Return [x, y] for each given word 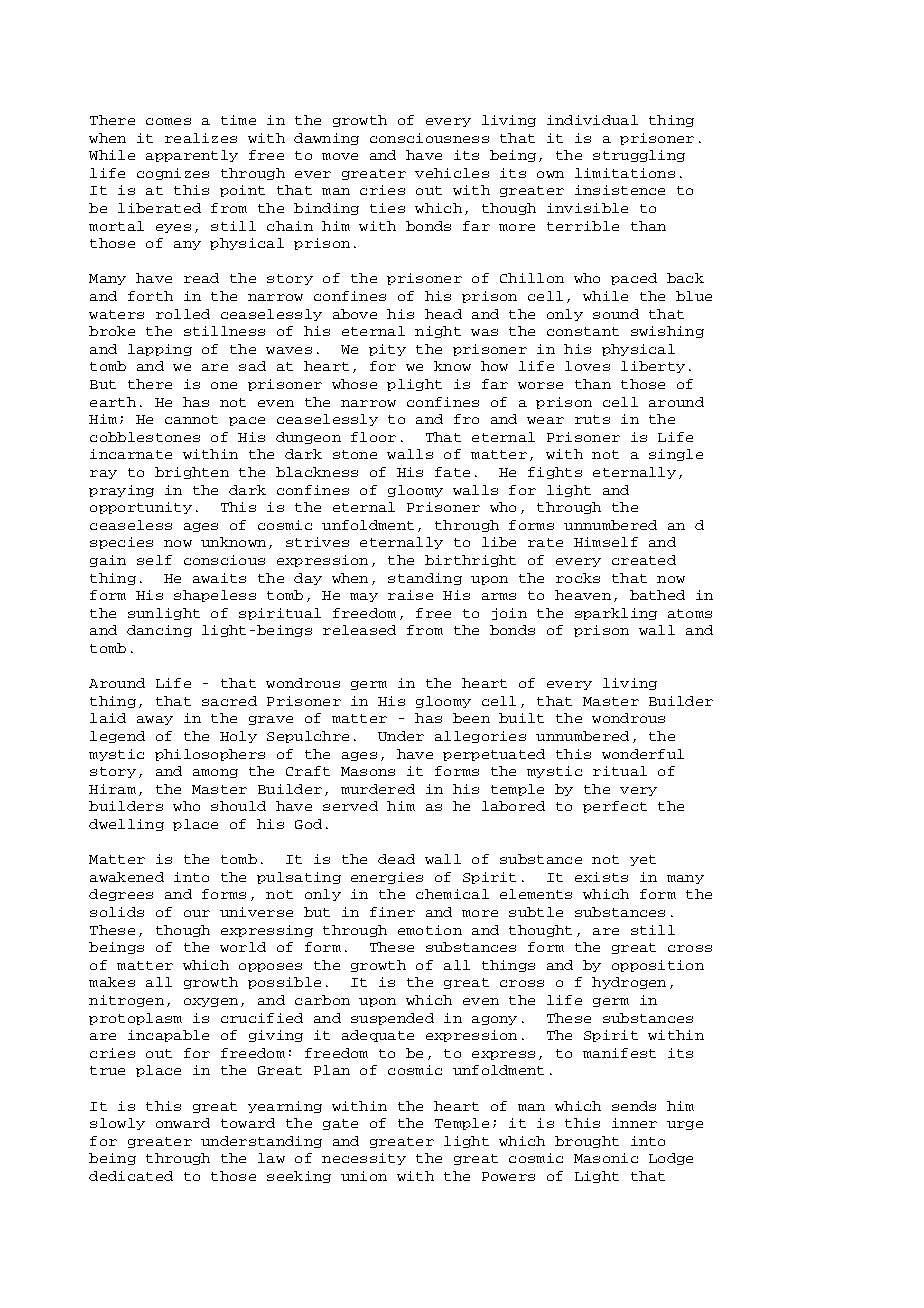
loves [587, 366]
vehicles [452, 173]
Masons [368, 771]
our [197, 913]
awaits [219, 578]
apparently [192, 156]
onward [183, 1123]
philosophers [210, 755]
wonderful [643, 754]
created [644, 560]
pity [387, 350]
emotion [430, 930]
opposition [658, 966]
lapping [160, 350]
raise [410, 595]
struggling [639, 156]
